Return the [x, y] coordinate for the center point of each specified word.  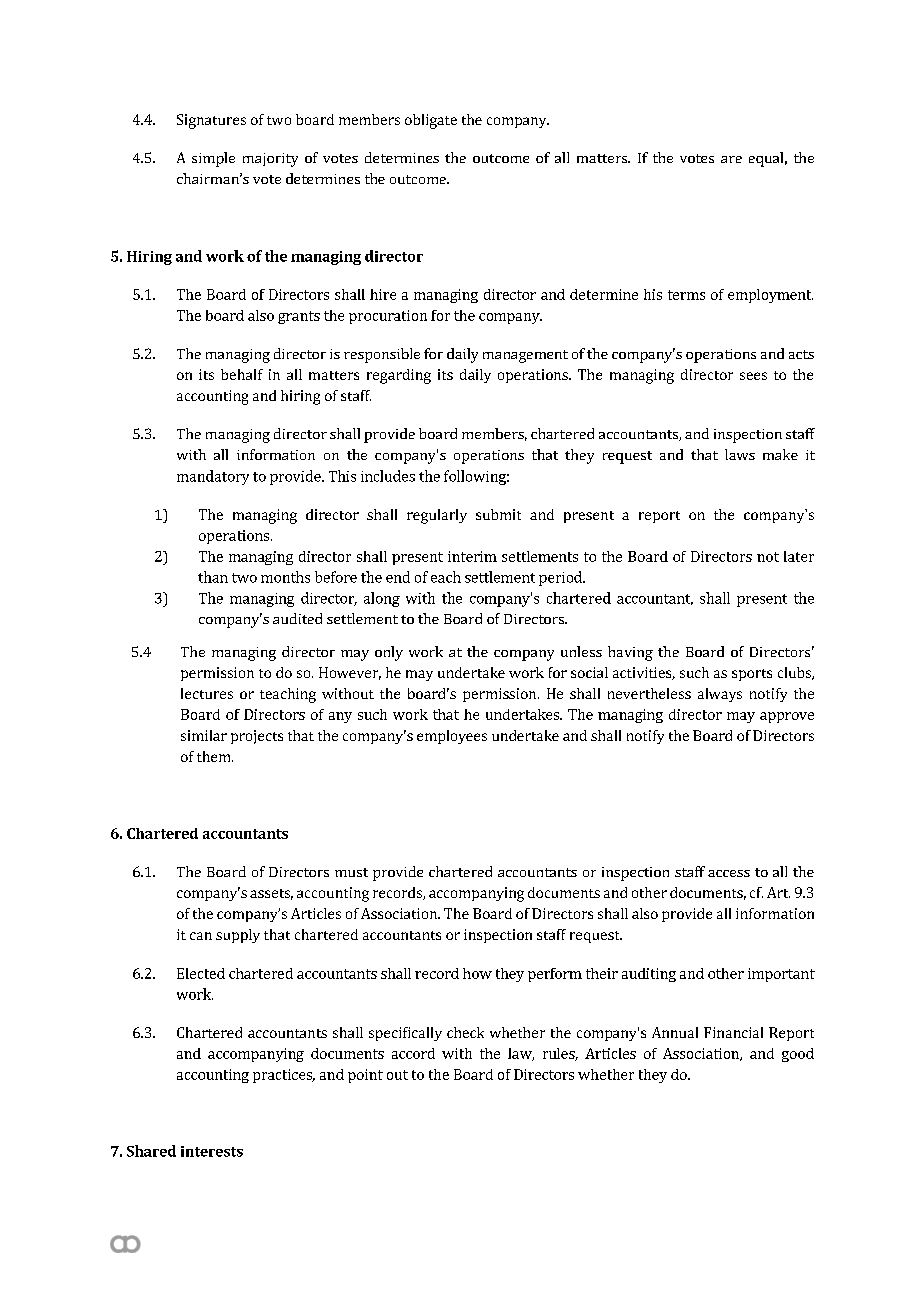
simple [213, 159]
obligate [431, 121]
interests [212, 1151]
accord [413, 1053]
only [389, 653]
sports [752, 675]
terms [686, 295]
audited [297, 618]
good [798, 1055]
